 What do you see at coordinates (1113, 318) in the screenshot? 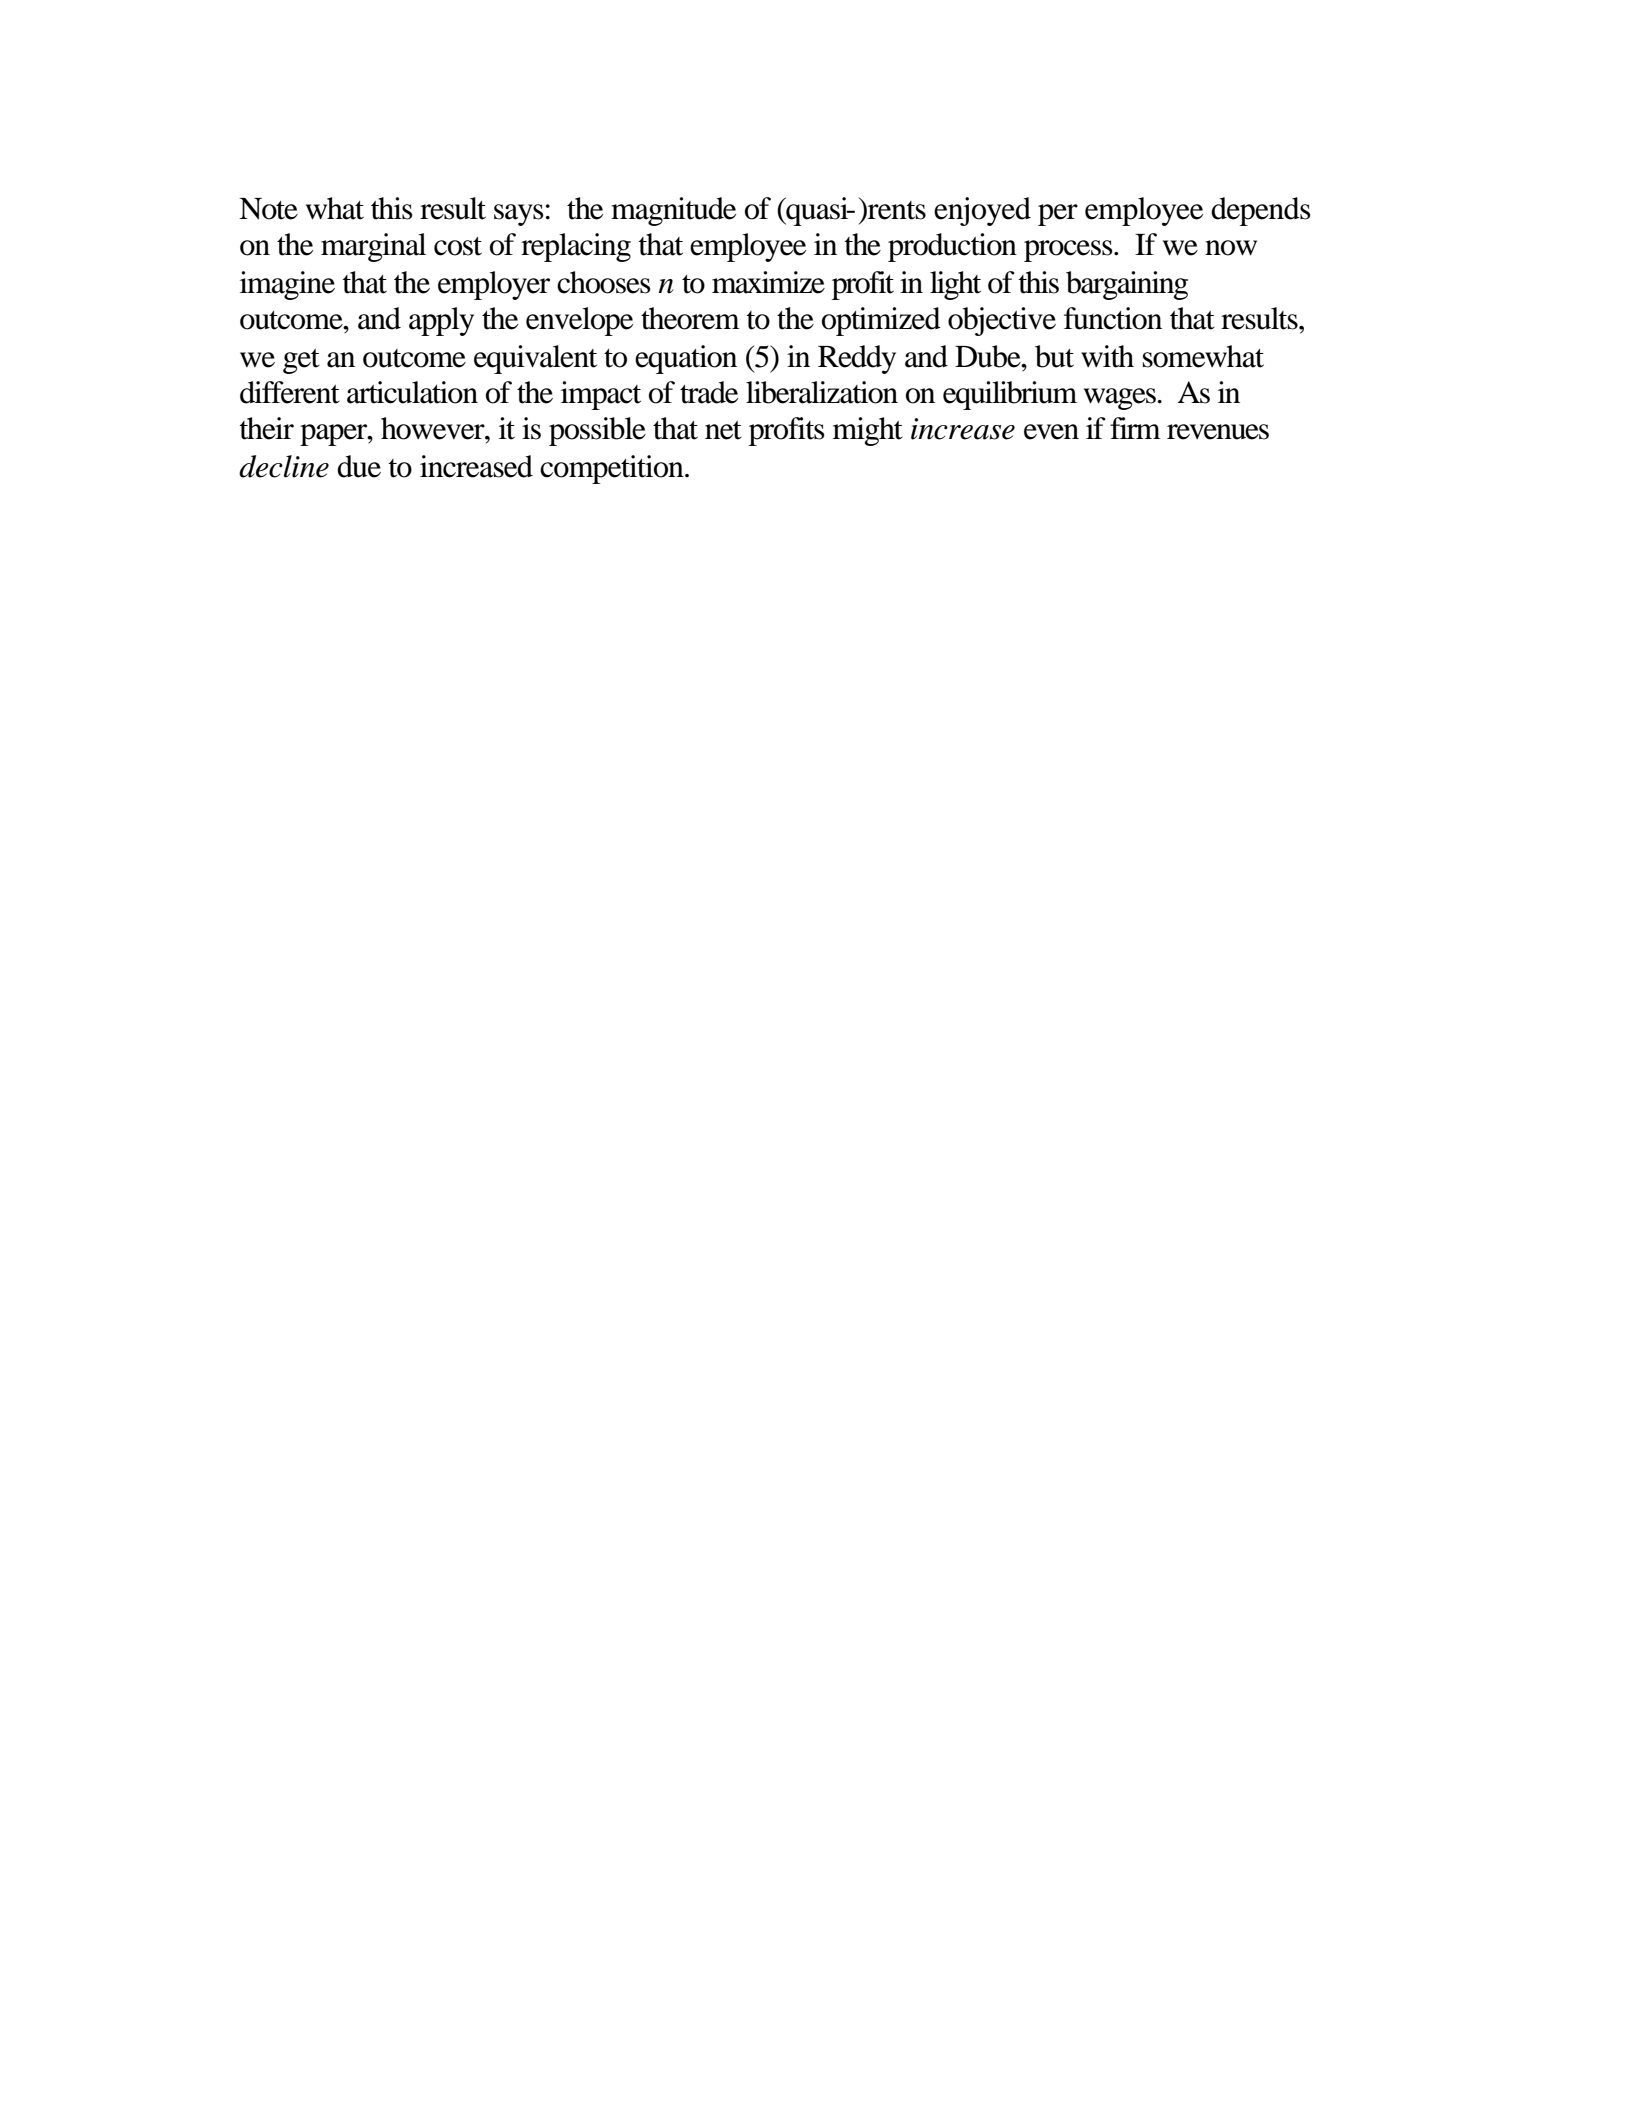
I see `function` at bounding box center [1113, 318].
